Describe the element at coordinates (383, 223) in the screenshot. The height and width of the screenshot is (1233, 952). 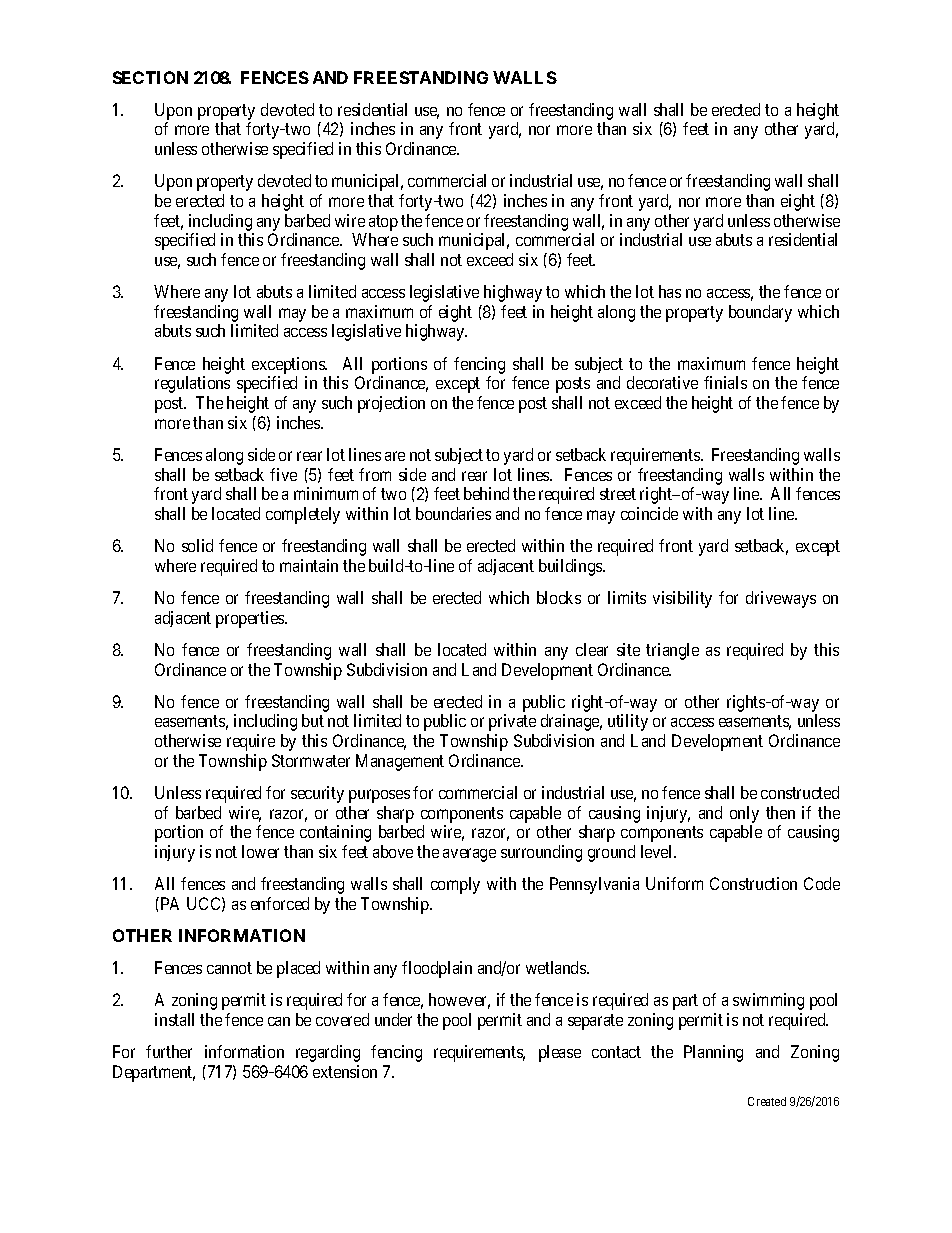
I see `atop` at that location.
